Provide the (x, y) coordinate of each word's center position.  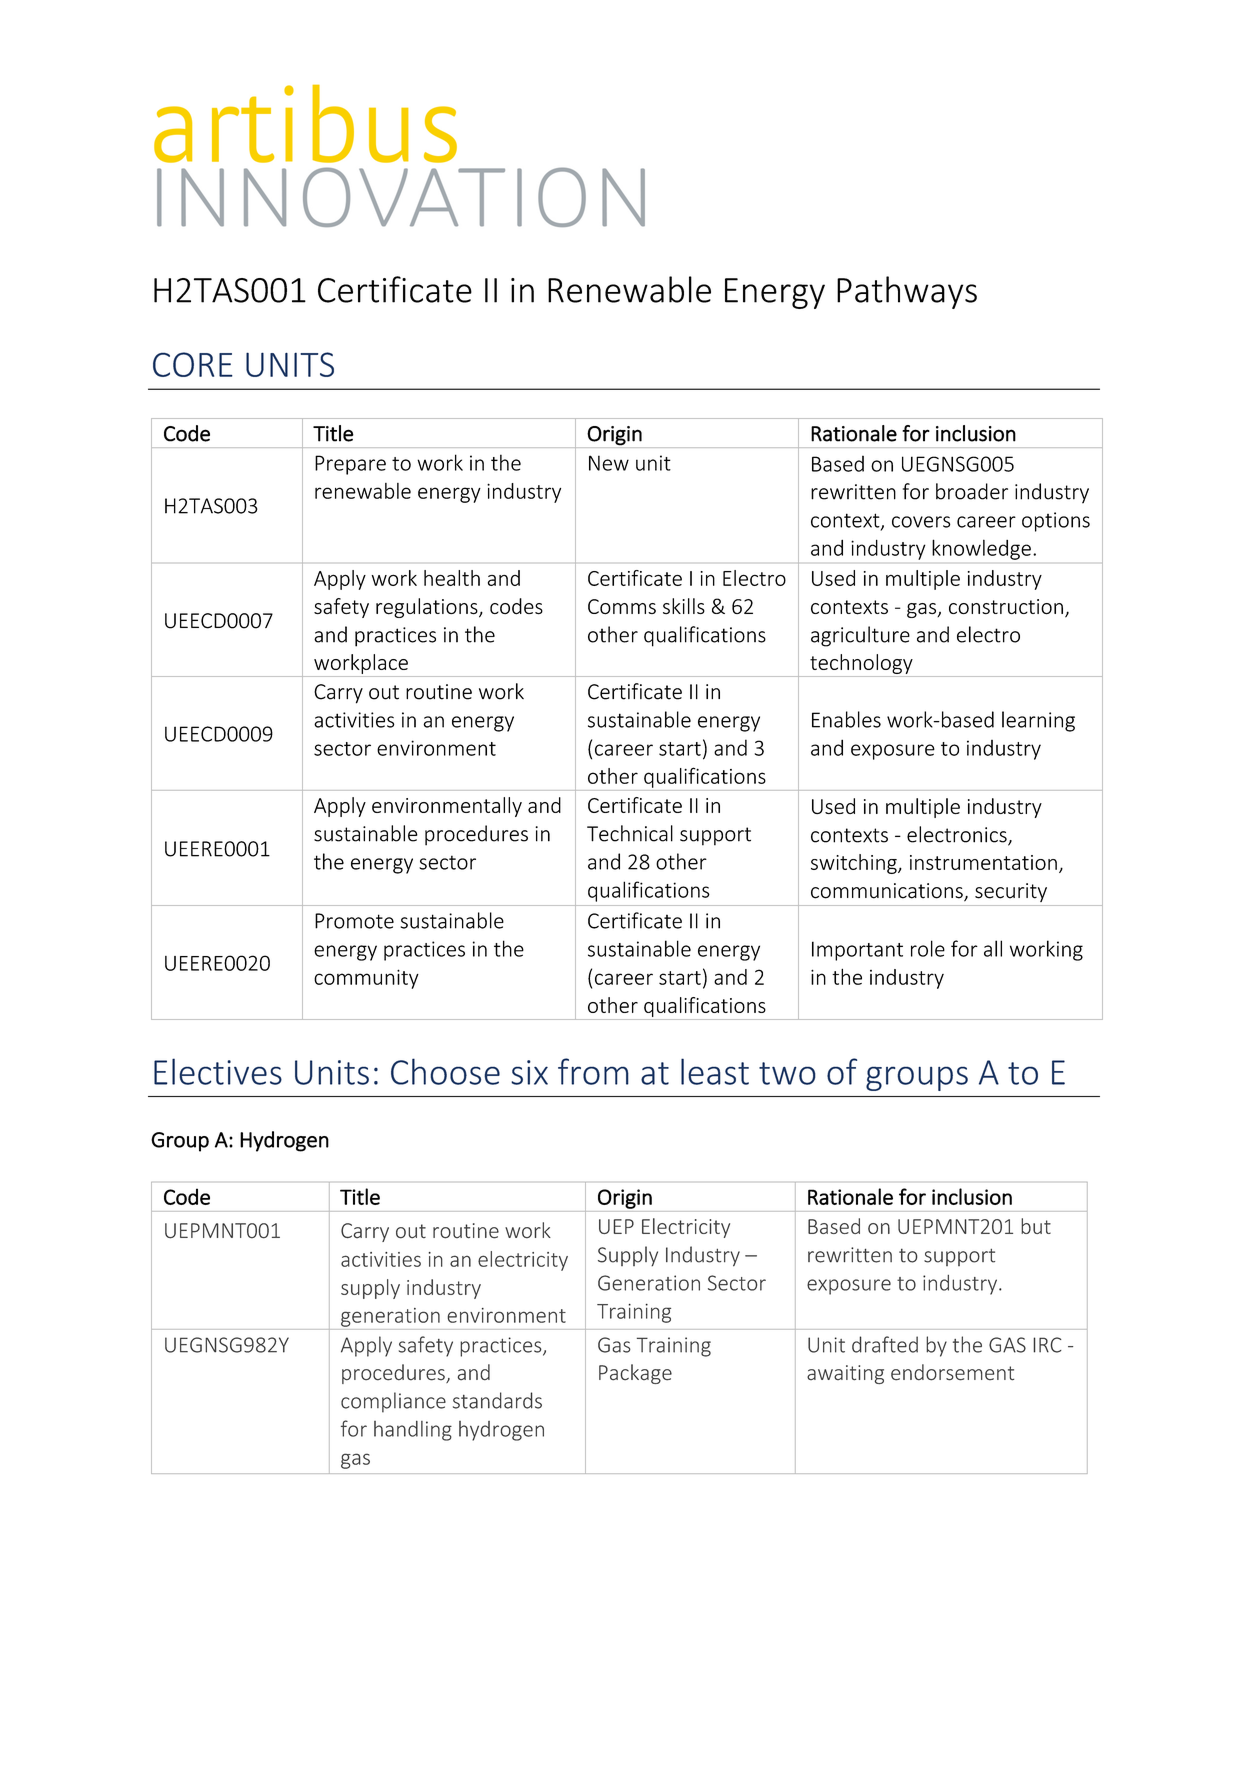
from (593, 1071)
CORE (193, 364)
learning (1038, 721)
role (928, 948)
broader (972, 491)
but (1036, 1226)
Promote (354, 921)
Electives (218, 1071)
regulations (428, 608)
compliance (393, 1402)
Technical (630, 833)
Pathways (907, 292)
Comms (622, 607)
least (715, 1071)
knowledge (981, 550)
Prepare (350, 465)
